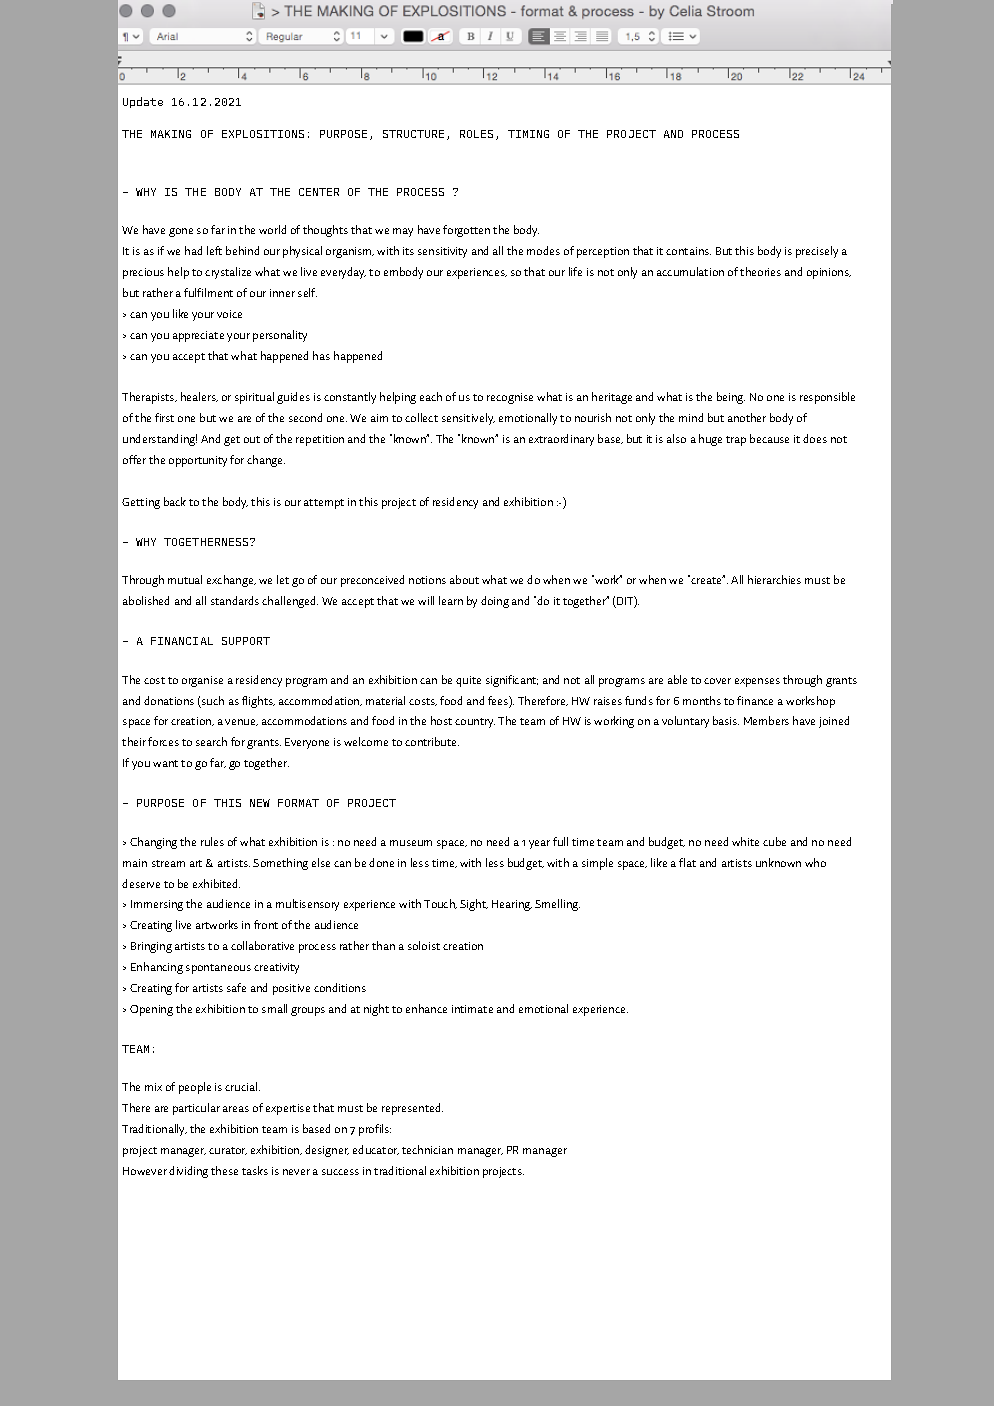 The image size is (994, 1406). What do you see at coordinates (476, 134) in the screenshot?
I see `ROLES` at bounding box center [476, 134].
